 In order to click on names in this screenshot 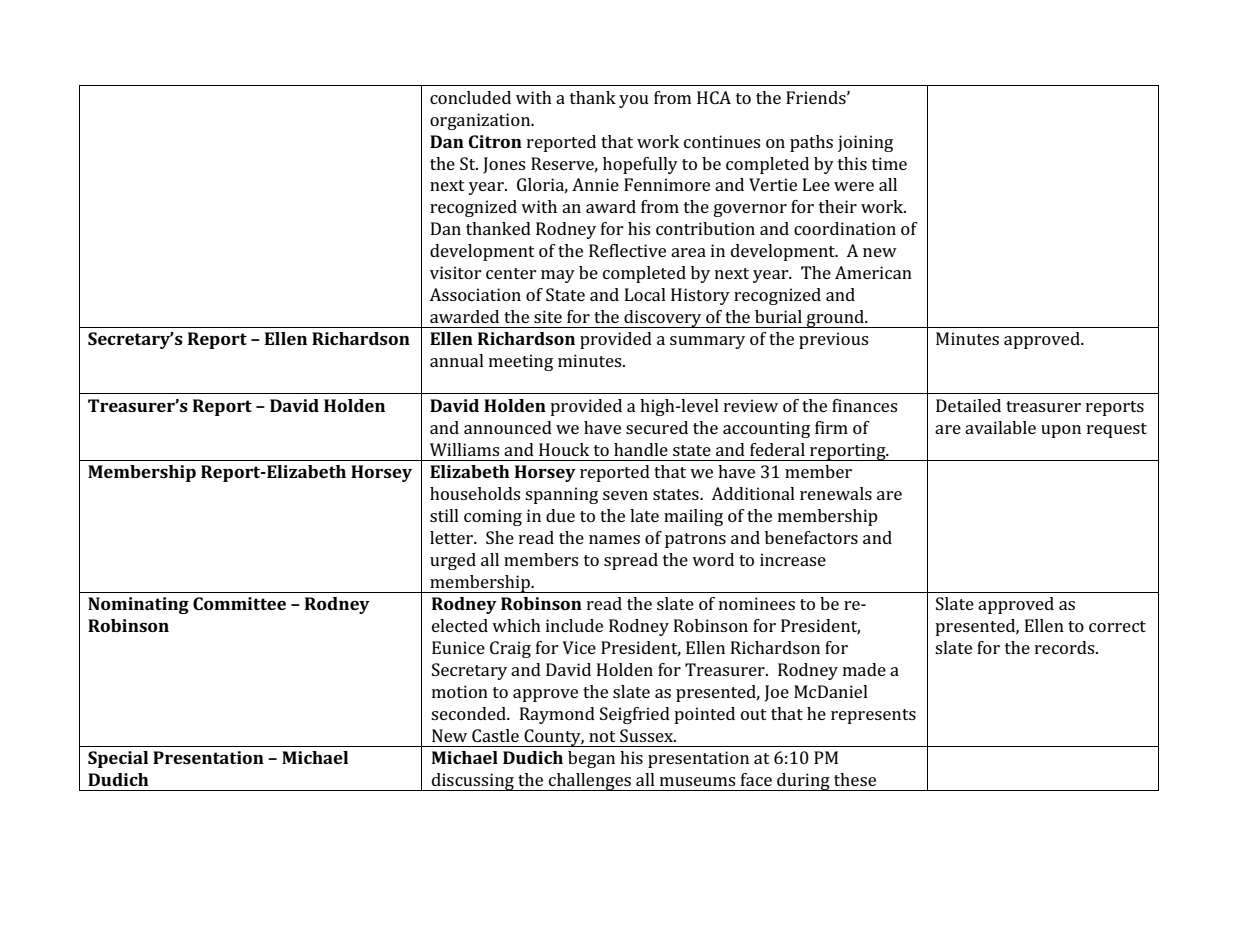, I will do `click(614, 539)`.
